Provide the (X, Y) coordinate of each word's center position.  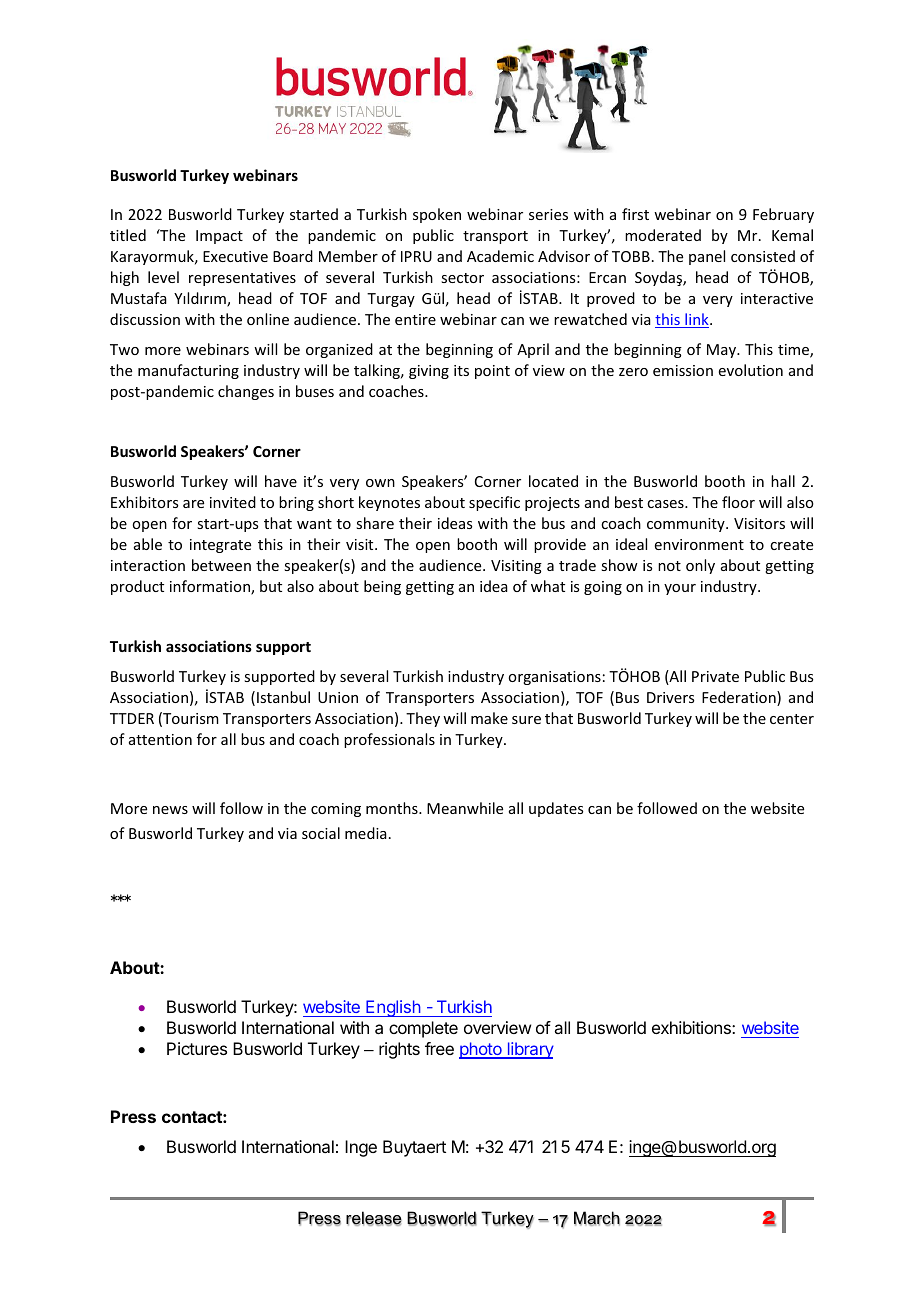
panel (707, 257)
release (374, 1218)
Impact (219, 237)
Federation (740, 698)
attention (160, 739)
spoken (437, 215)
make (489, 718)
